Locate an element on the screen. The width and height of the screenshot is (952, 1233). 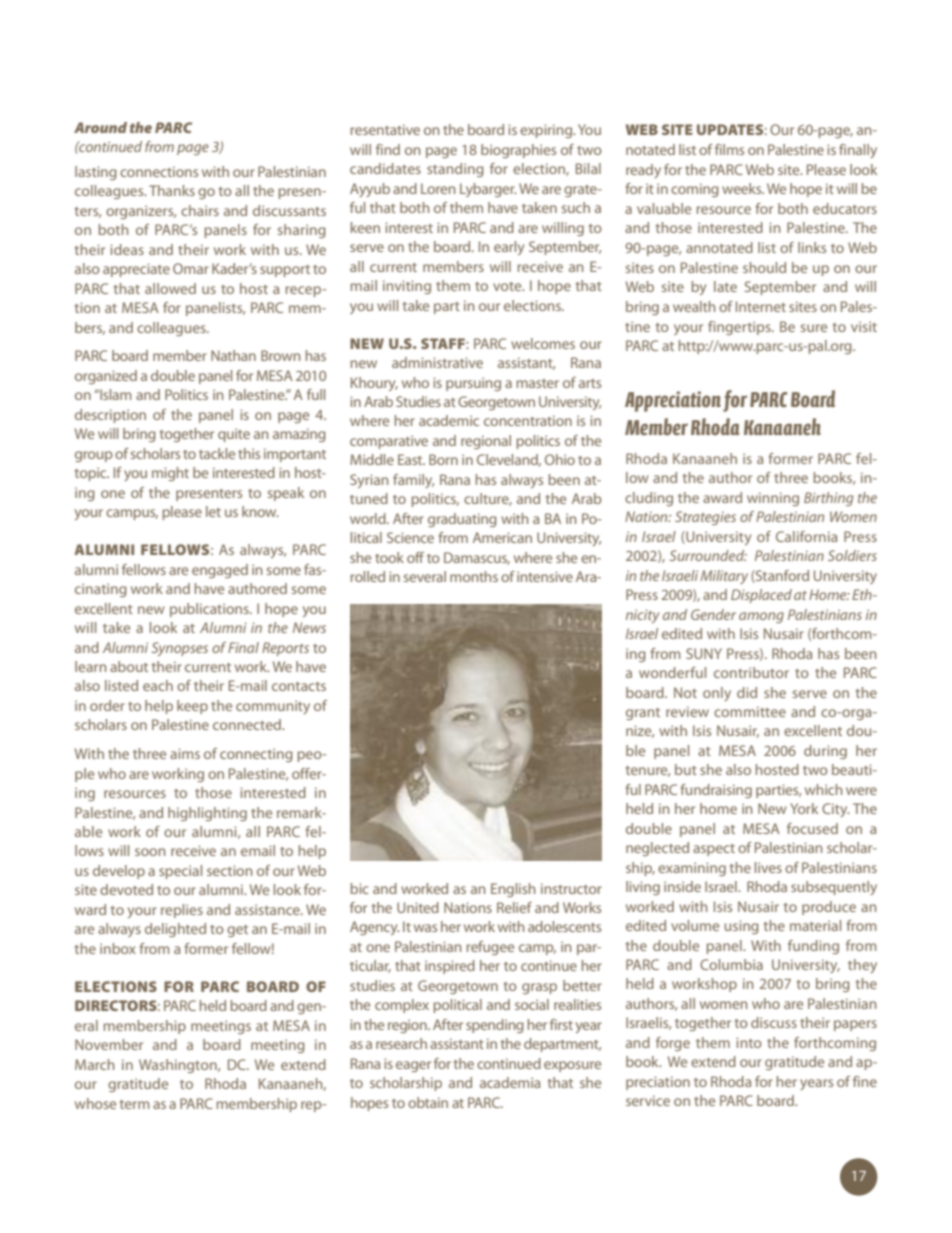
academia is located at coordinates (510, 1082).
